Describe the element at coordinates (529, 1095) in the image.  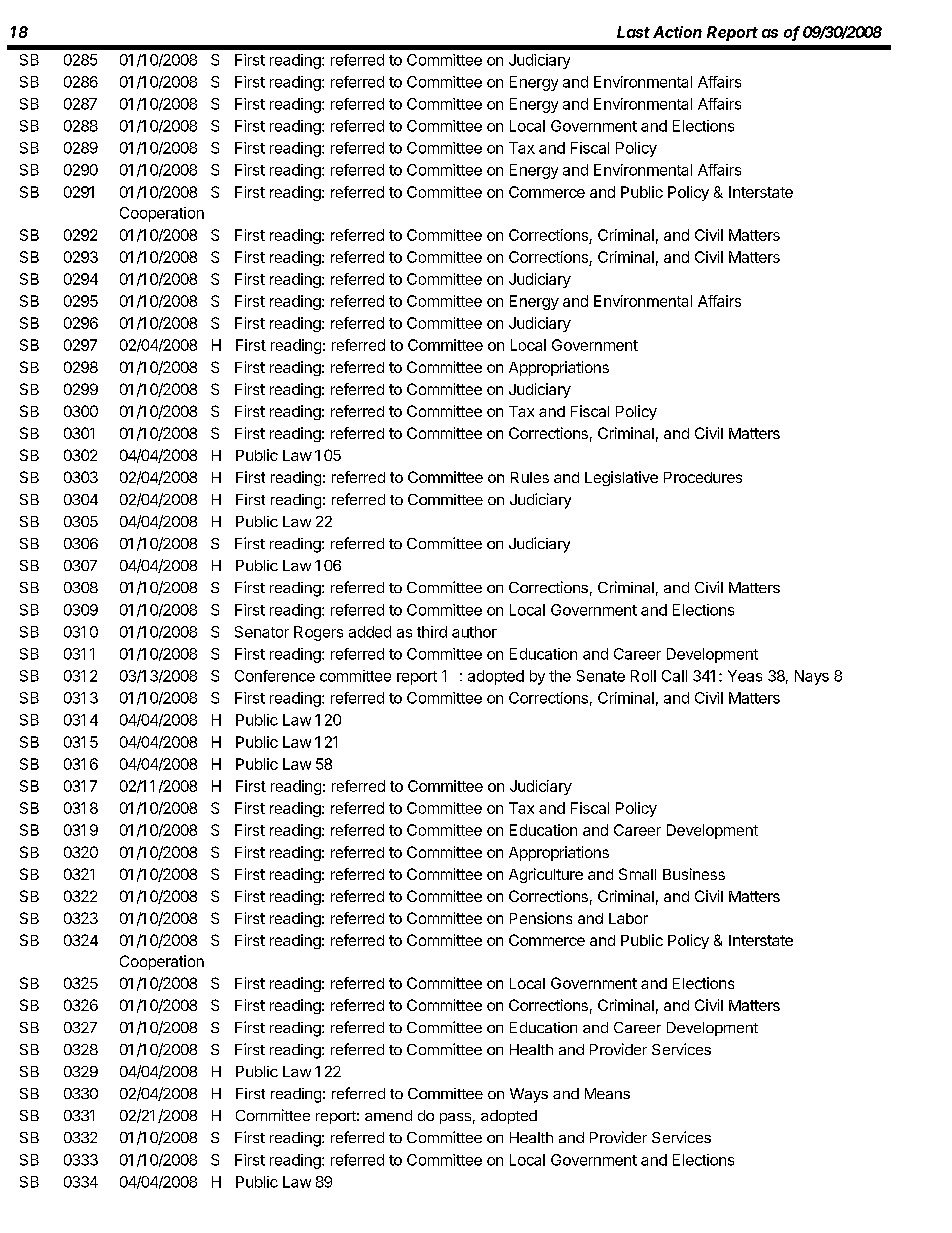
I see `Ways` at that location.
